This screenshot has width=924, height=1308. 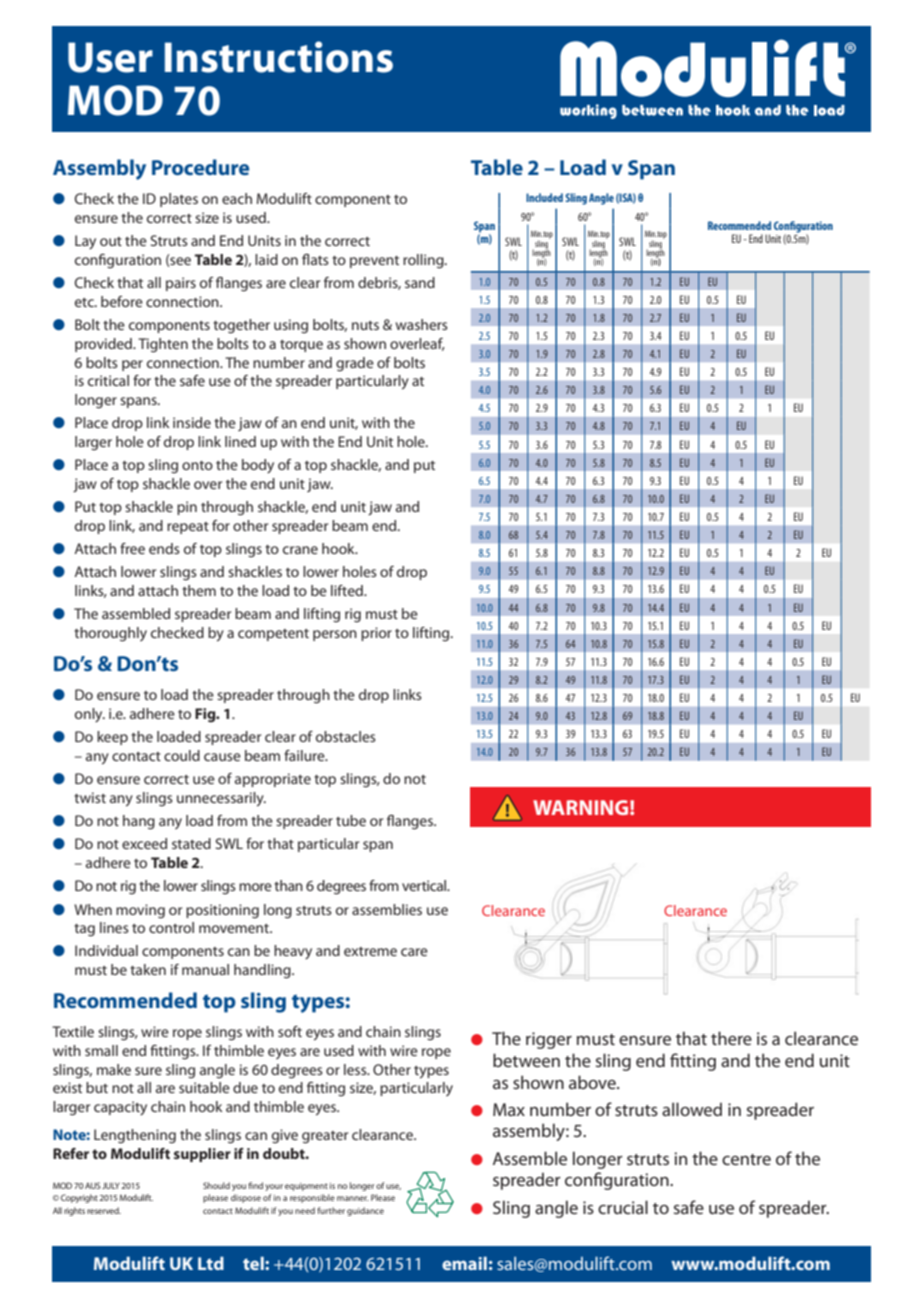 I want to click on vertical, so click(x=425, y=885).
